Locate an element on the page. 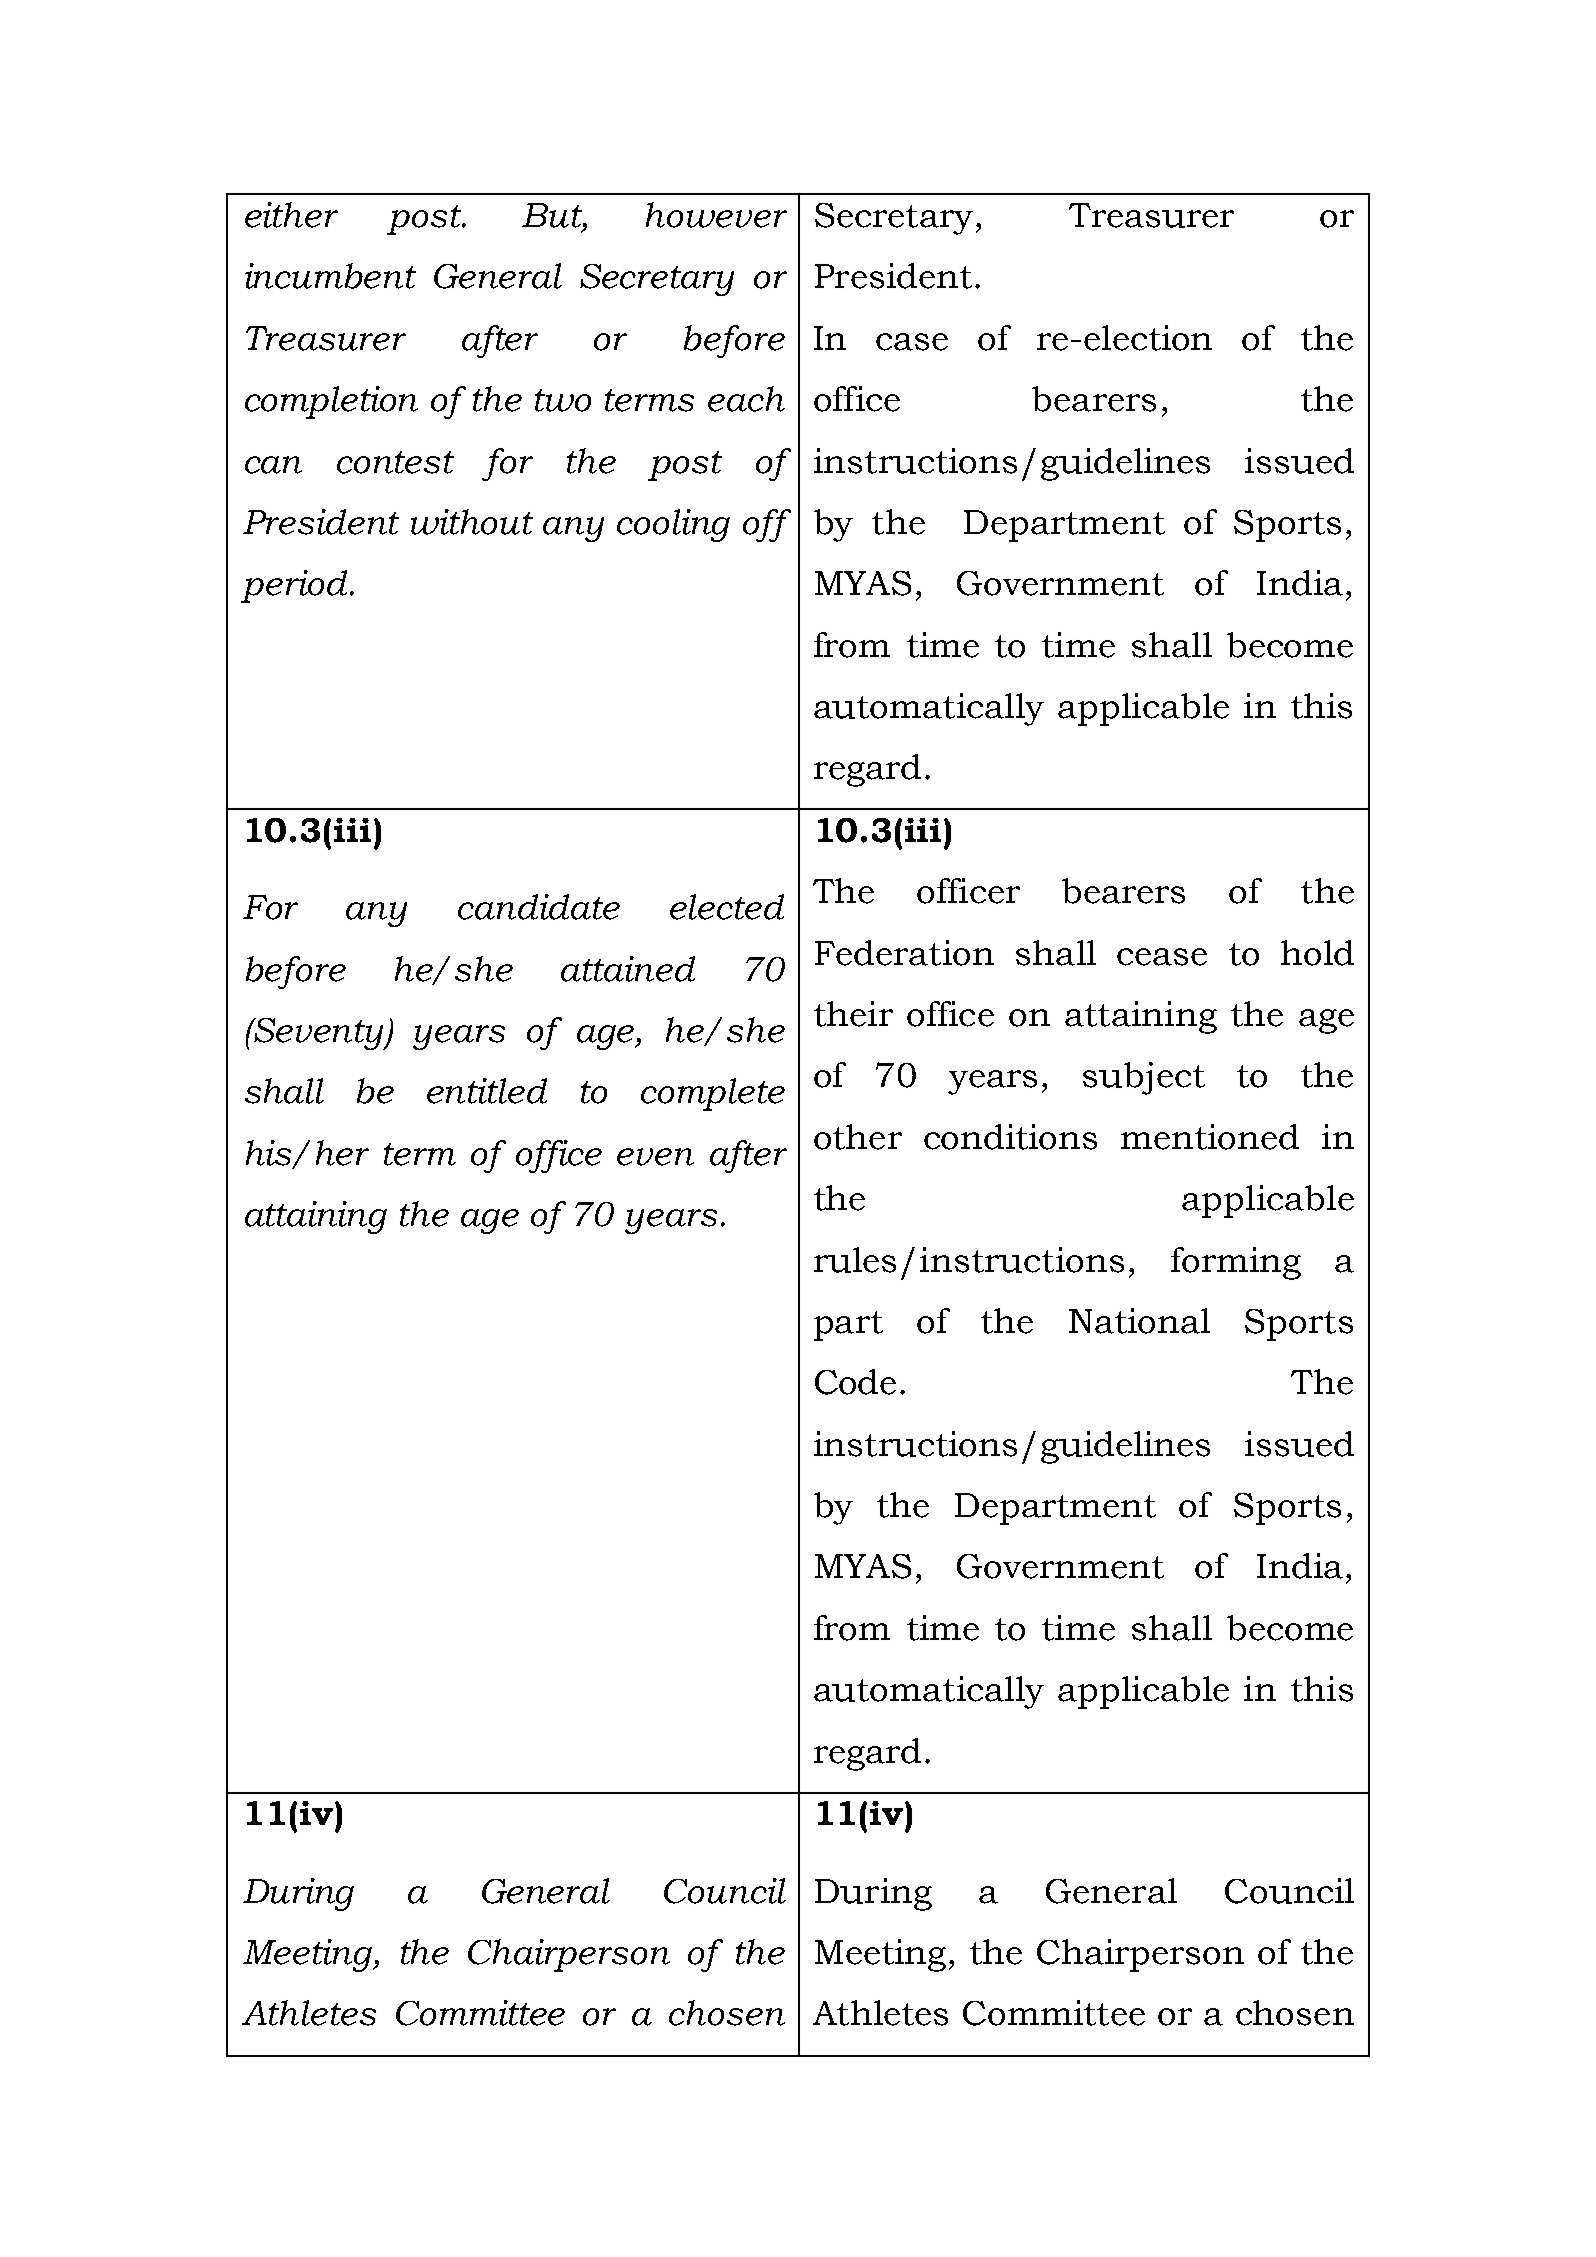 The width and height of the image is (1596, 2257). forming is located at coordinates (1236, 1263).
